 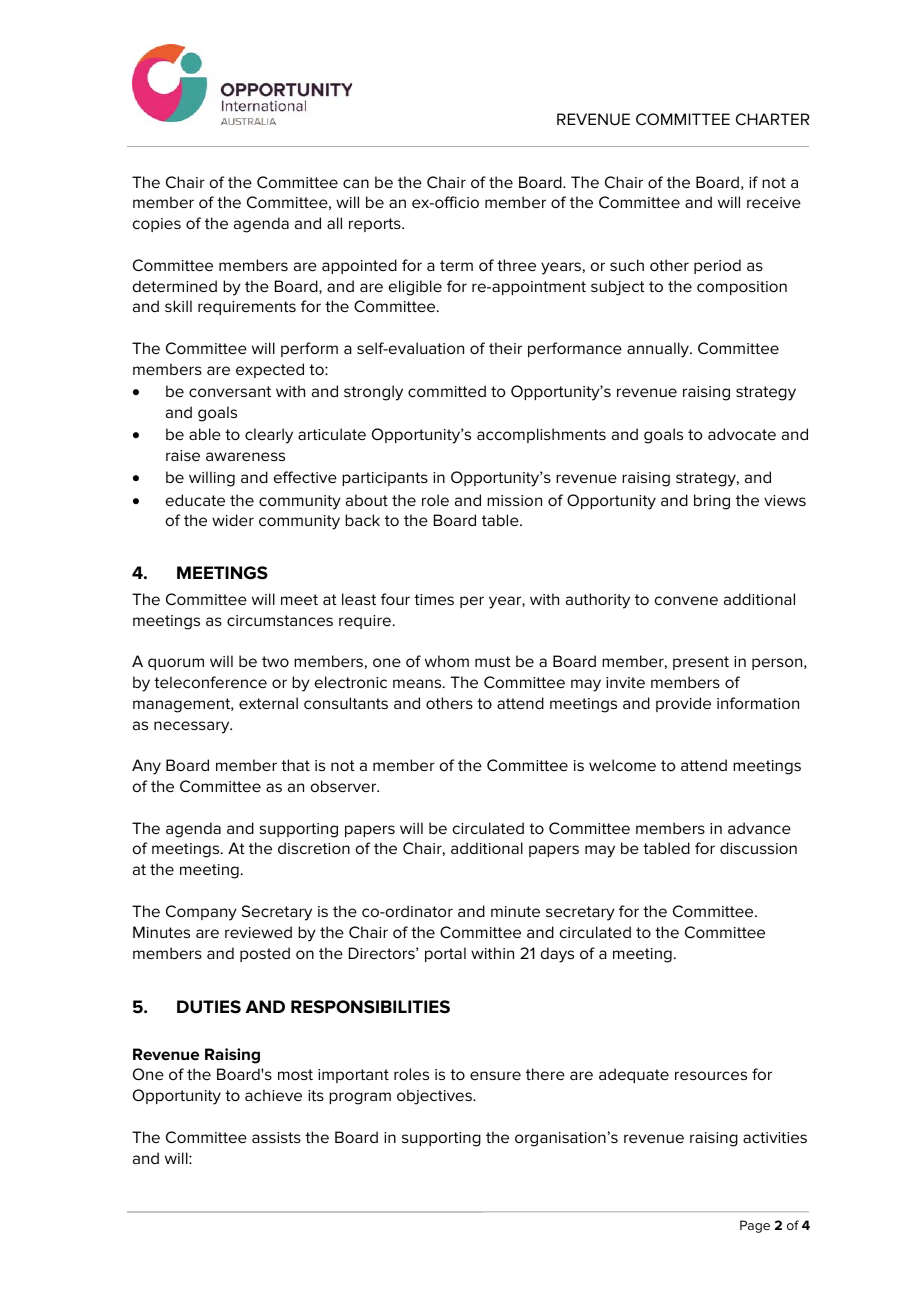 What do you see at coordinates (505, 348) in the screenshot?
I see `their` at bounding box center [505, 348].
